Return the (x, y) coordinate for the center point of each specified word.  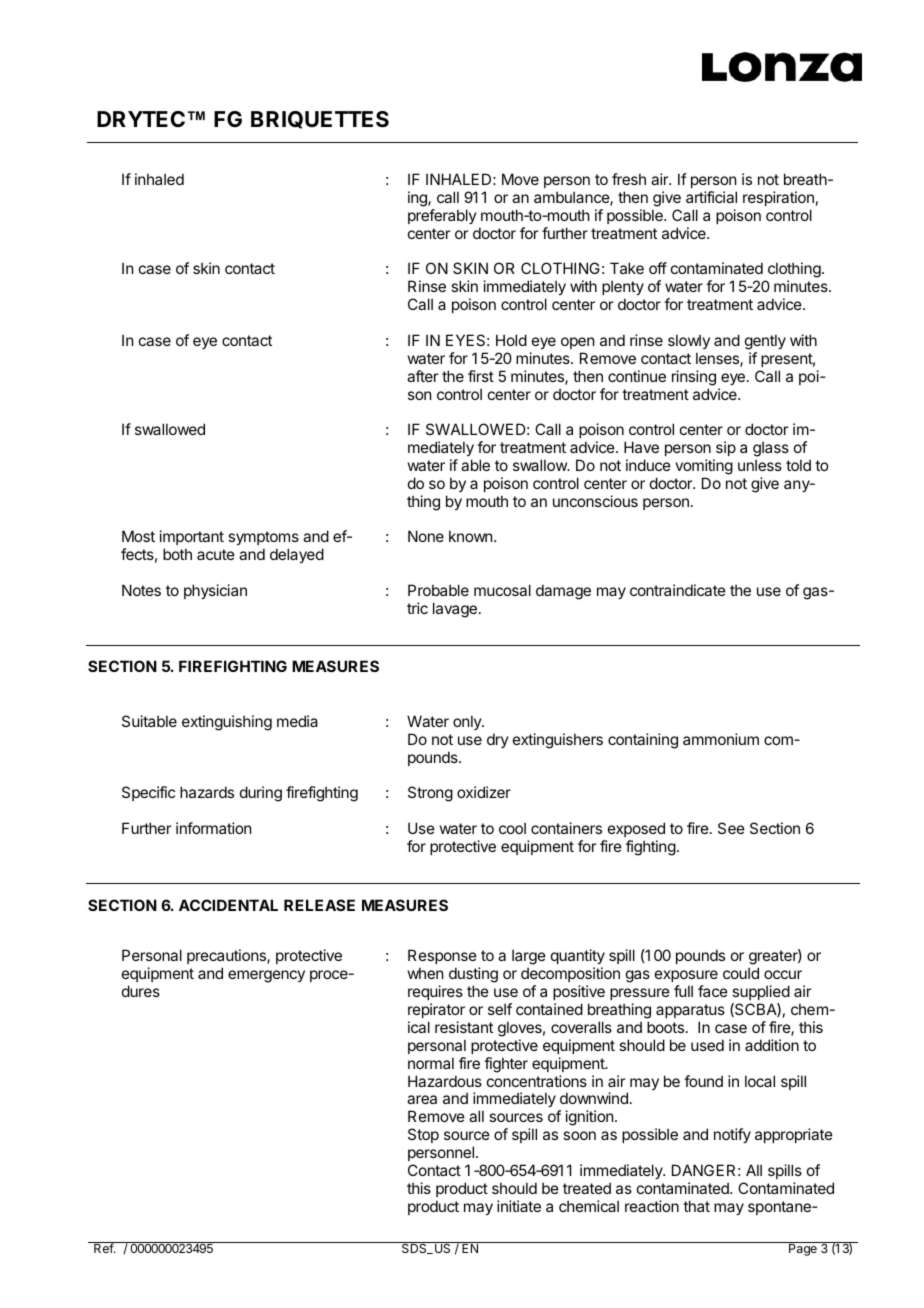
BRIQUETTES (320, 120)
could (741, 973)
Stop (423, 1135)
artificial (711, 197)
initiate (519, 1206)
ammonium (721, 739)
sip (726, 448)
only (468, 722)
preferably (442, 216)
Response (442, 958)
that (696, 1206)
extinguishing (227, 723)
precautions (227, 958)
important (192, 539)
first (481, 376)
